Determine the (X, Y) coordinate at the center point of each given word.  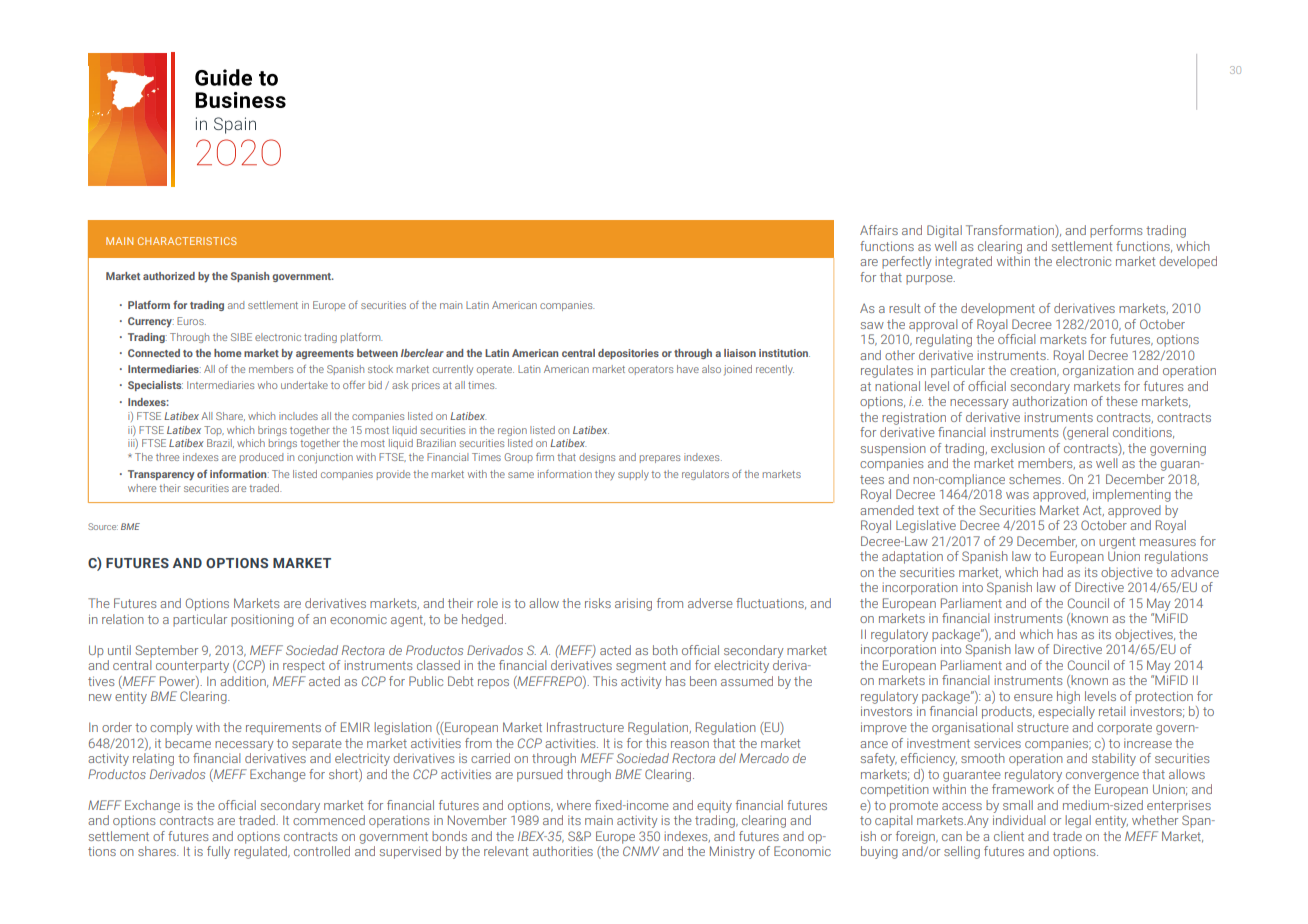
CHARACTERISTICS (187, 241)
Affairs (879, 230)
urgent (1117, 543)
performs (1116, 231)
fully (218, 852)
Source (103, 526)
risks (598, 603)
